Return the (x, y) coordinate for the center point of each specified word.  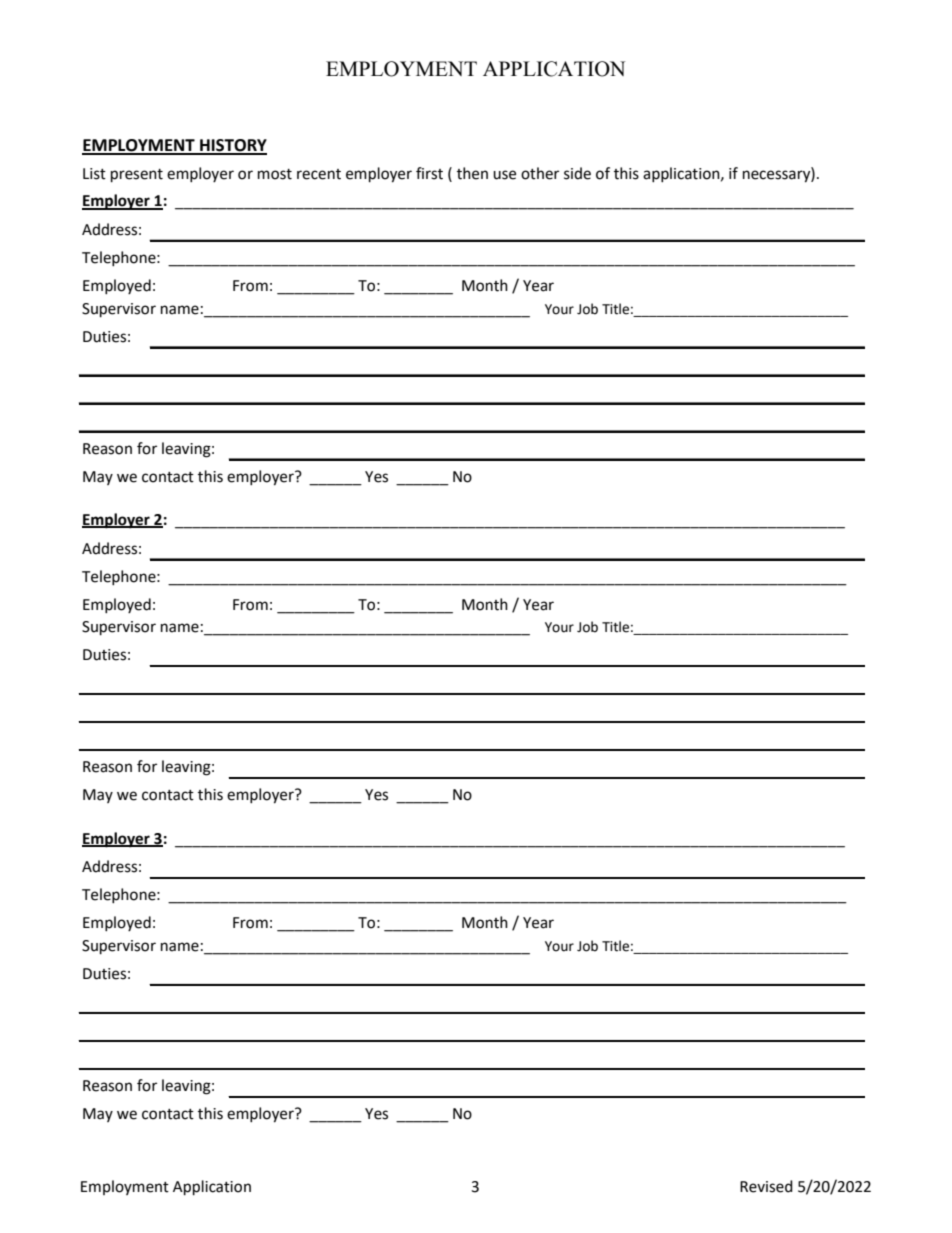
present (137, 176)
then (472, 173)
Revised (766, 1186)
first (429, 173)
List (94, 174)
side (577, 173)
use (504, 175)
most (275, 174)
